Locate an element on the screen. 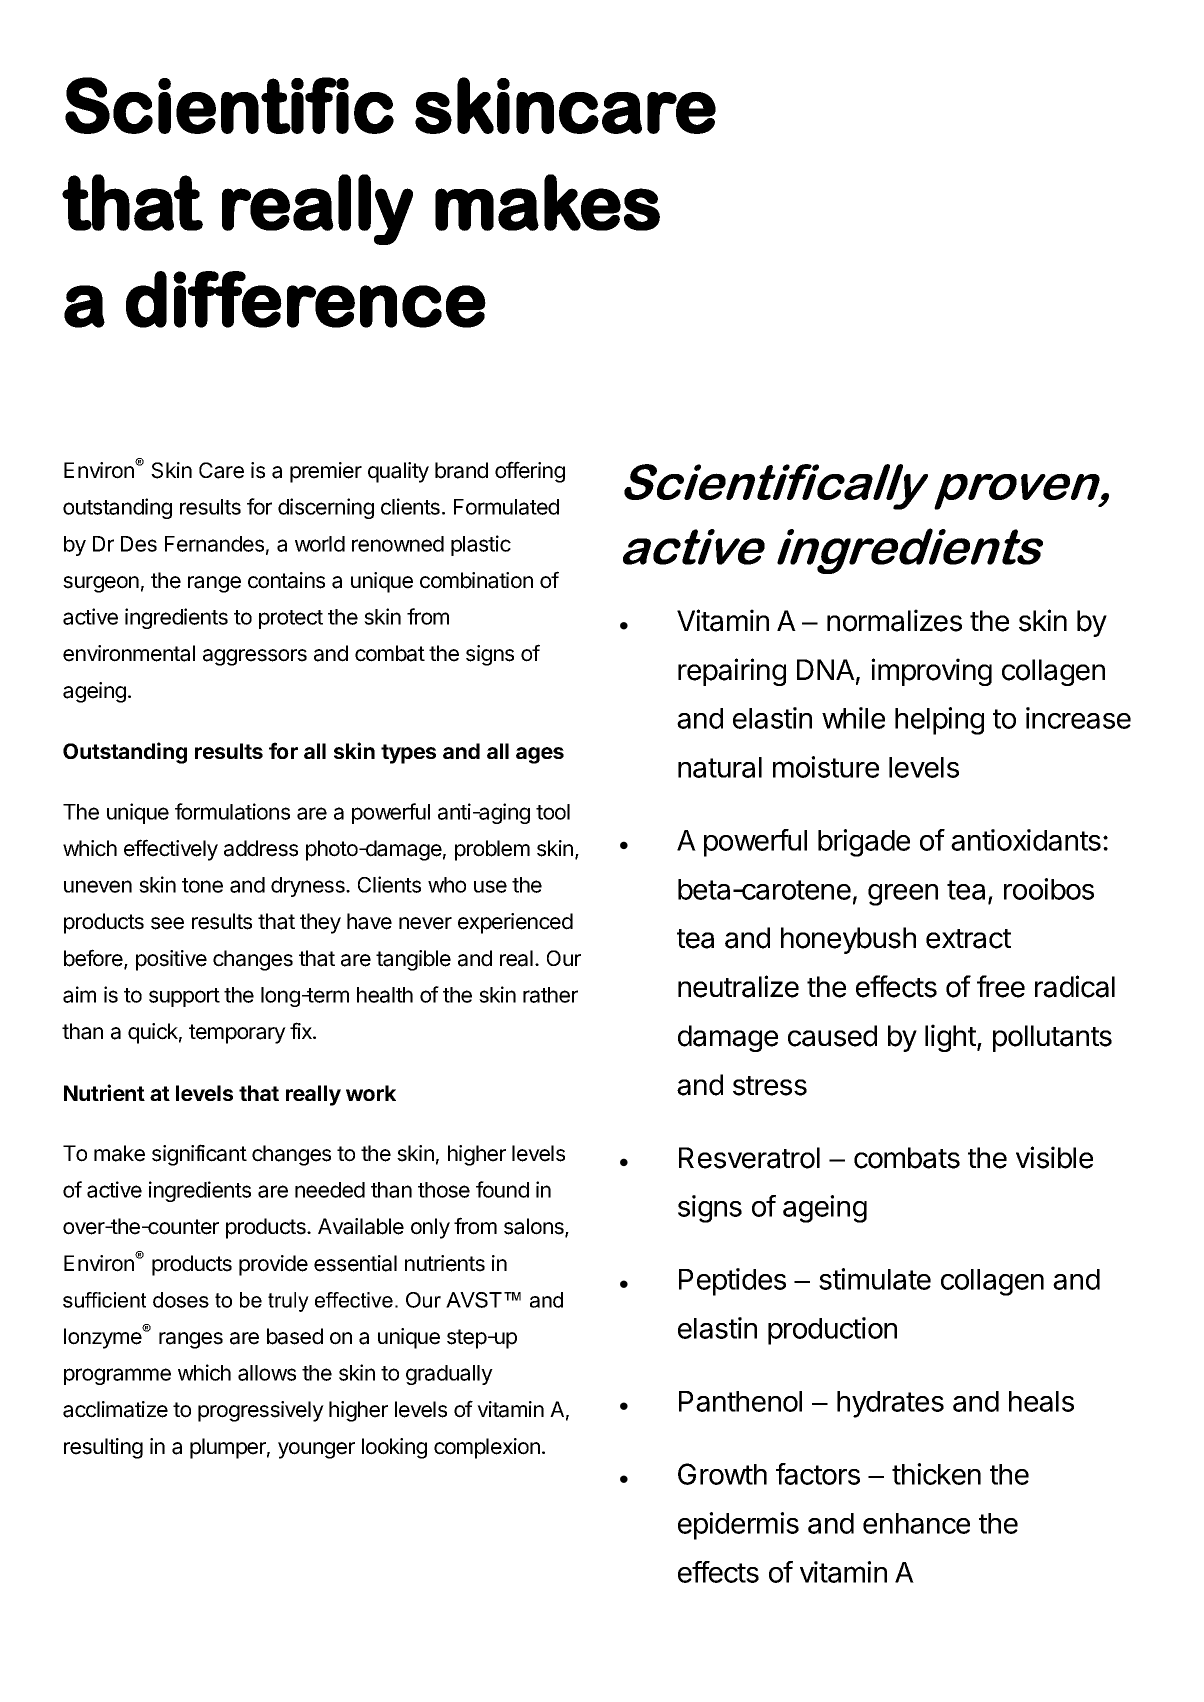 The width and height of the screenshot is (1204, 1702). combination is located at coordinates (476, 580).
